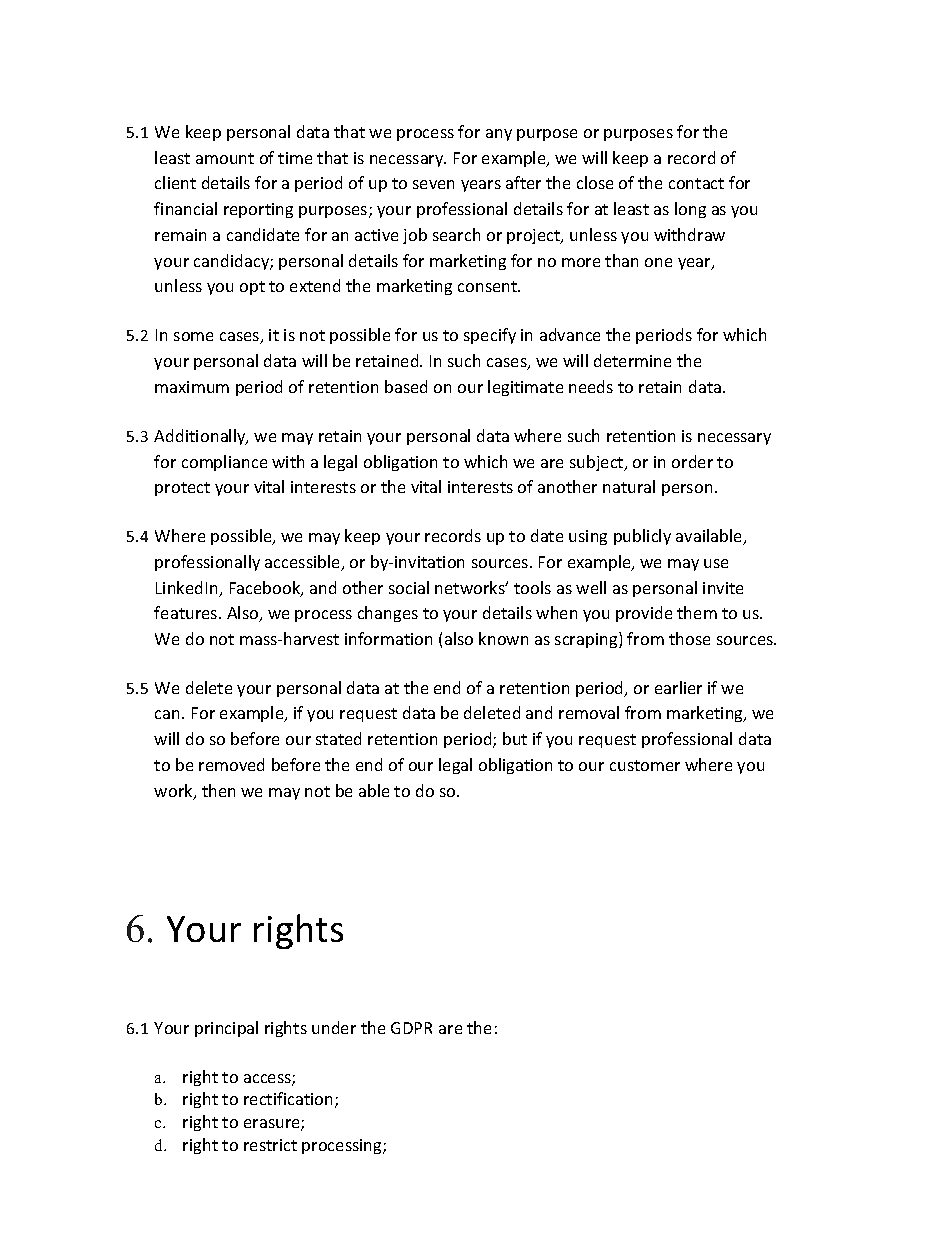 The width and height of the image is (952, 1233). Describe the element at coordinates (218, 790) in the image. I see `then` at that location.
